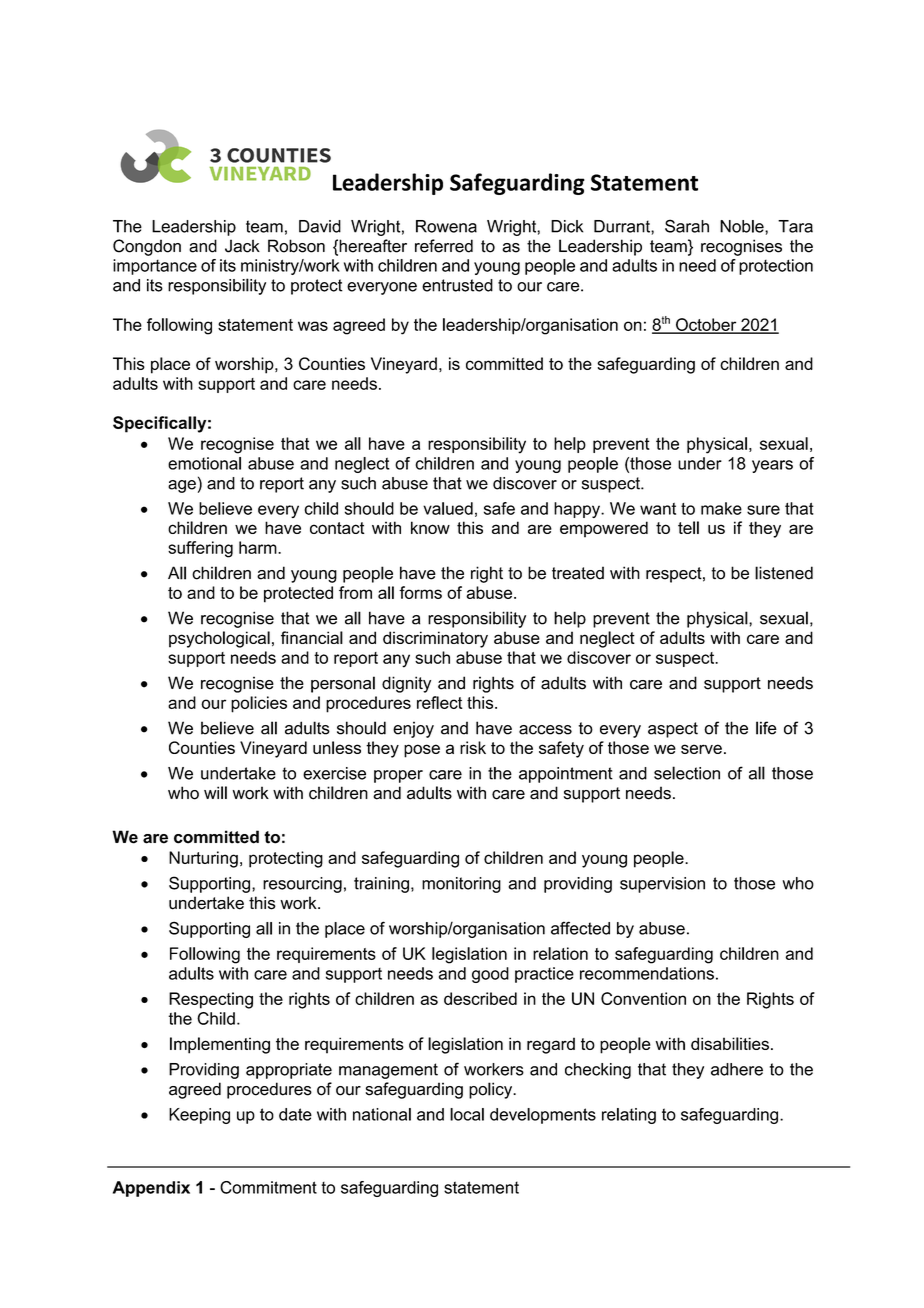 This screenshot has height=1308, width=924. I want to click on Commitment, so click(268, 1187).
